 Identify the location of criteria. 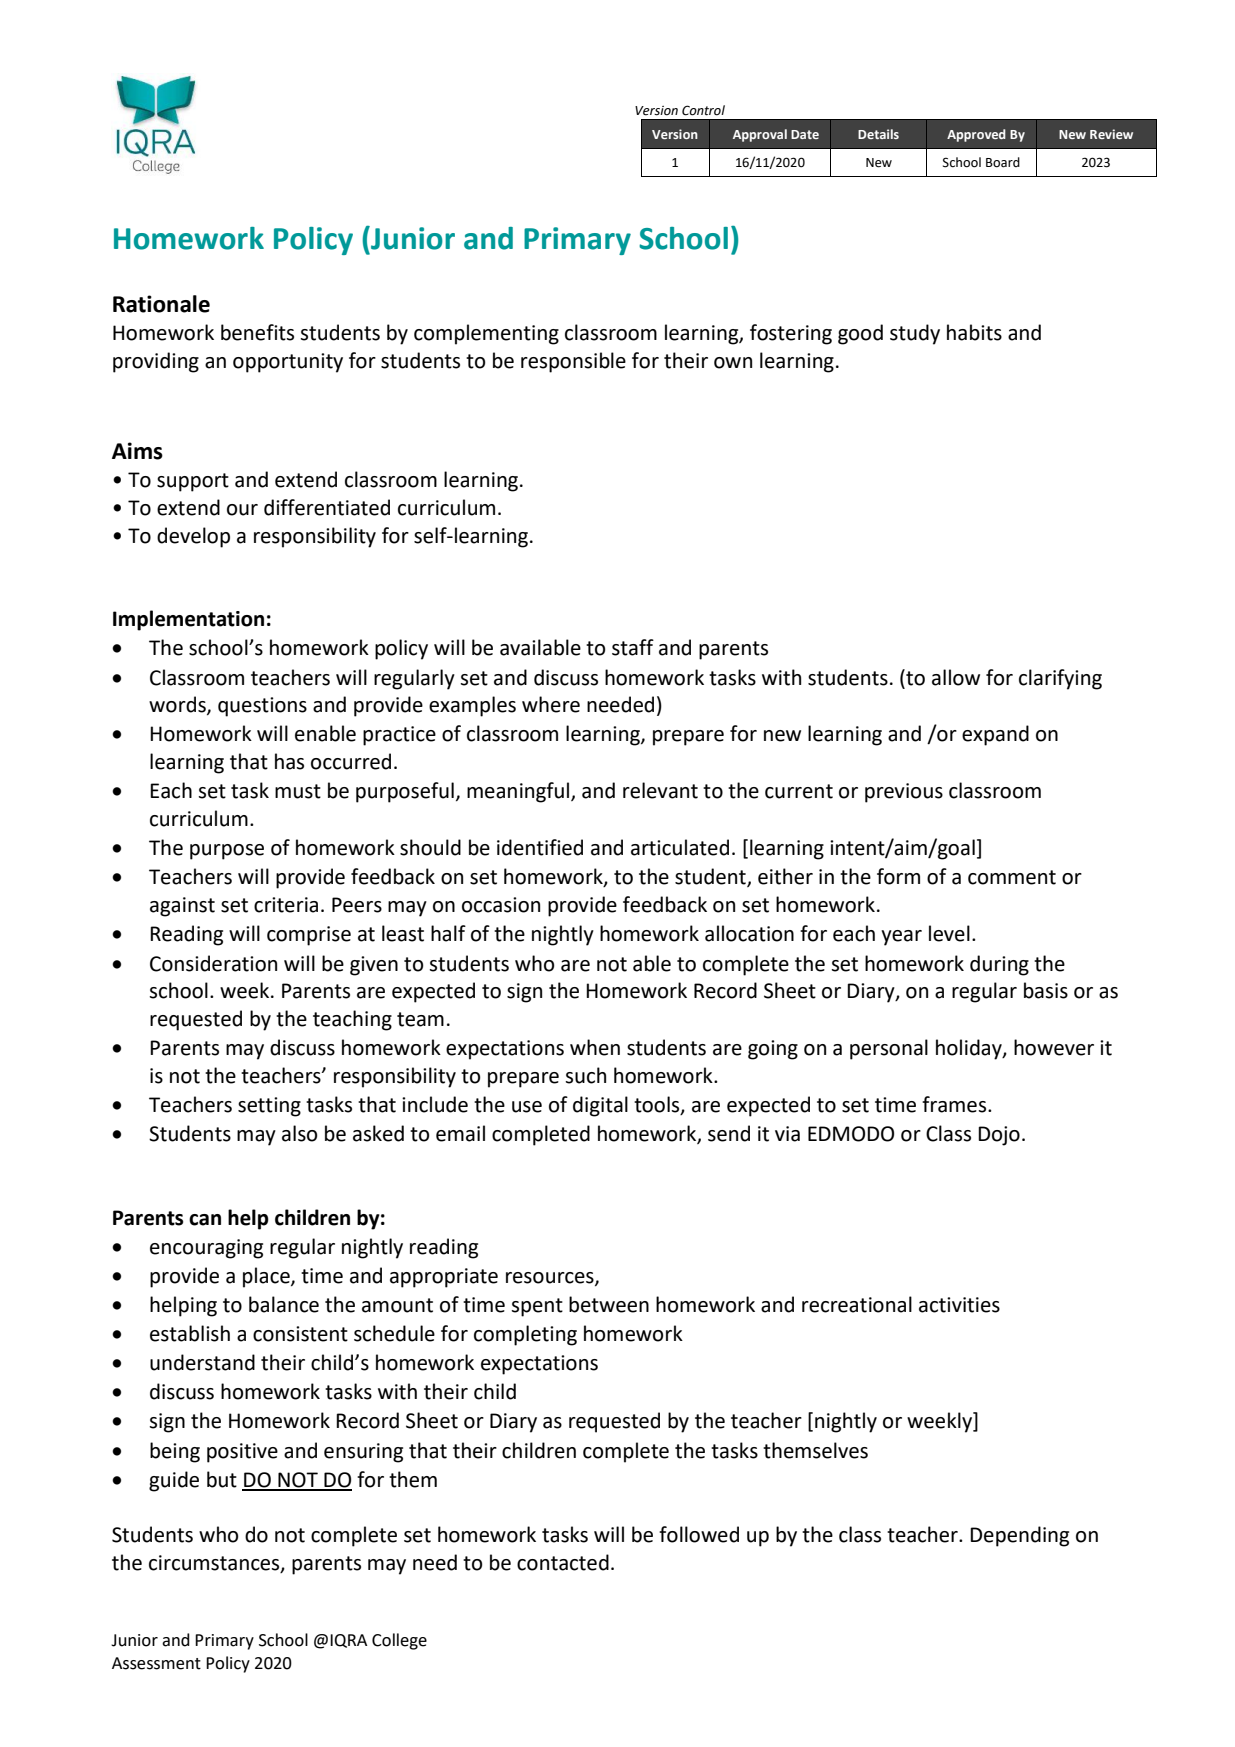
(286, 905).
